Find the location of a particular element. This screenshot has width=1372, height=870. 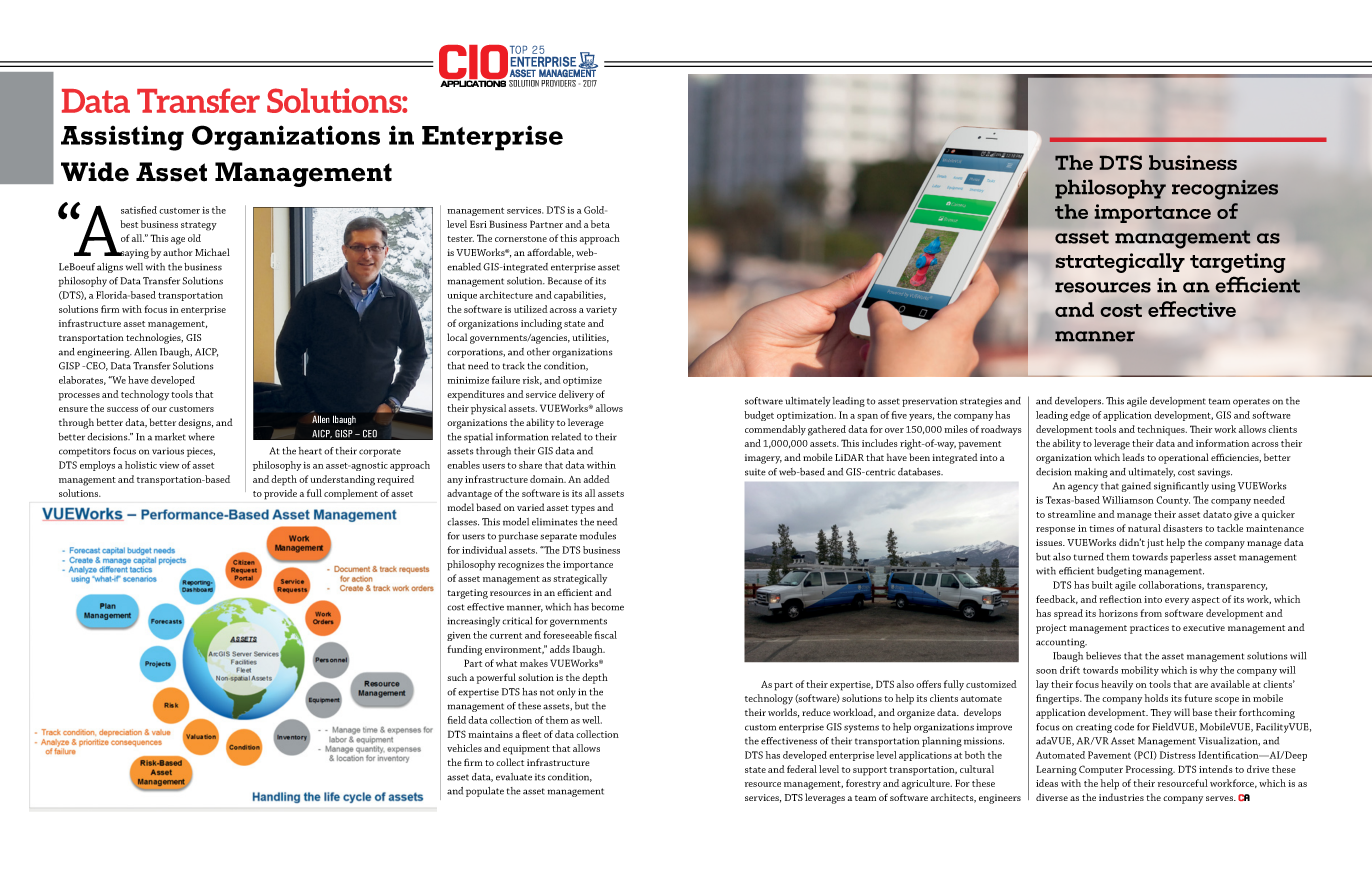

Because is located at coordinates (565, 281).
